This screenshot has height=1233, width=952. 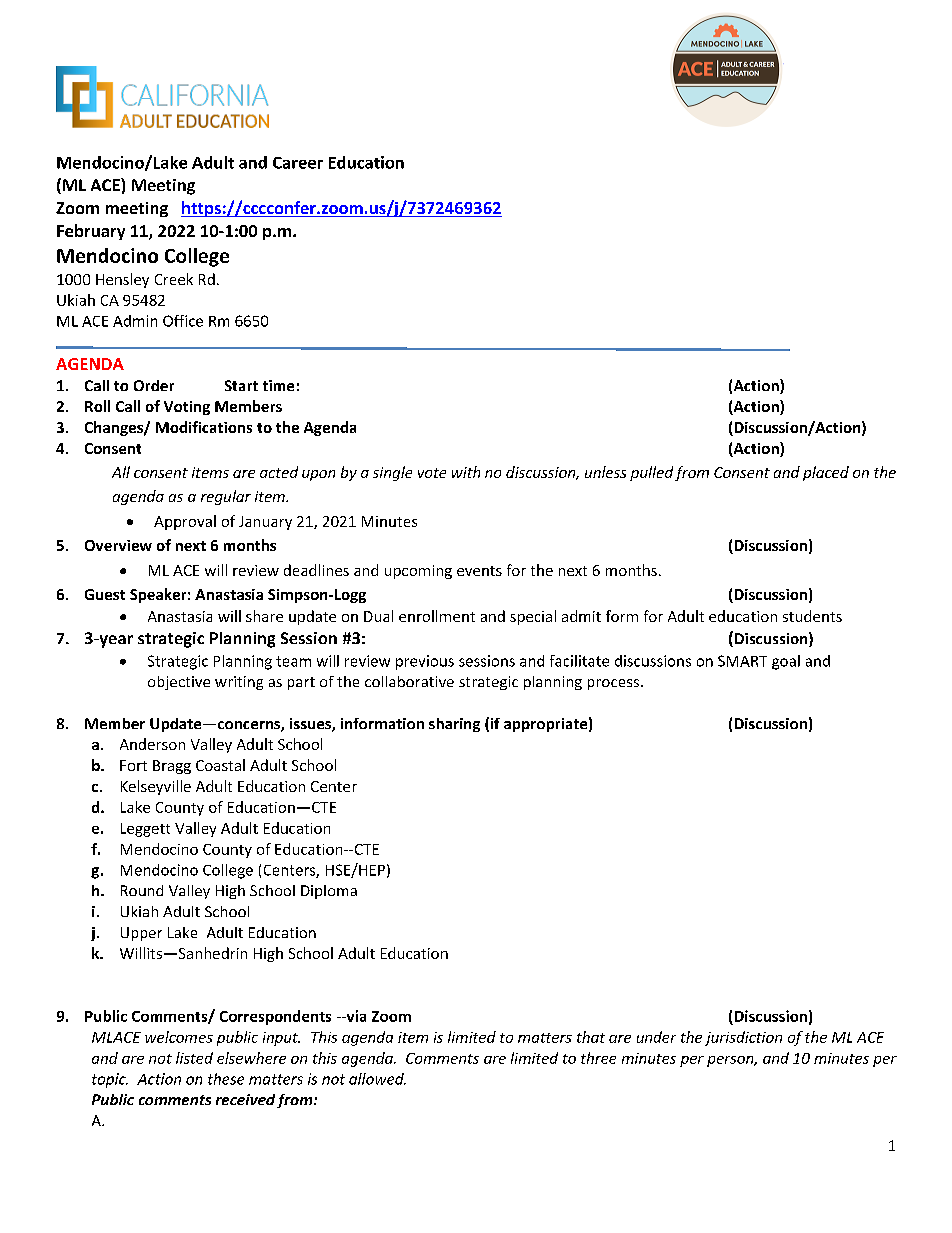 What do you see at coordinates (194, 1058) in the screenshot?
I see `listed` at bounding box center [194, 1058].
